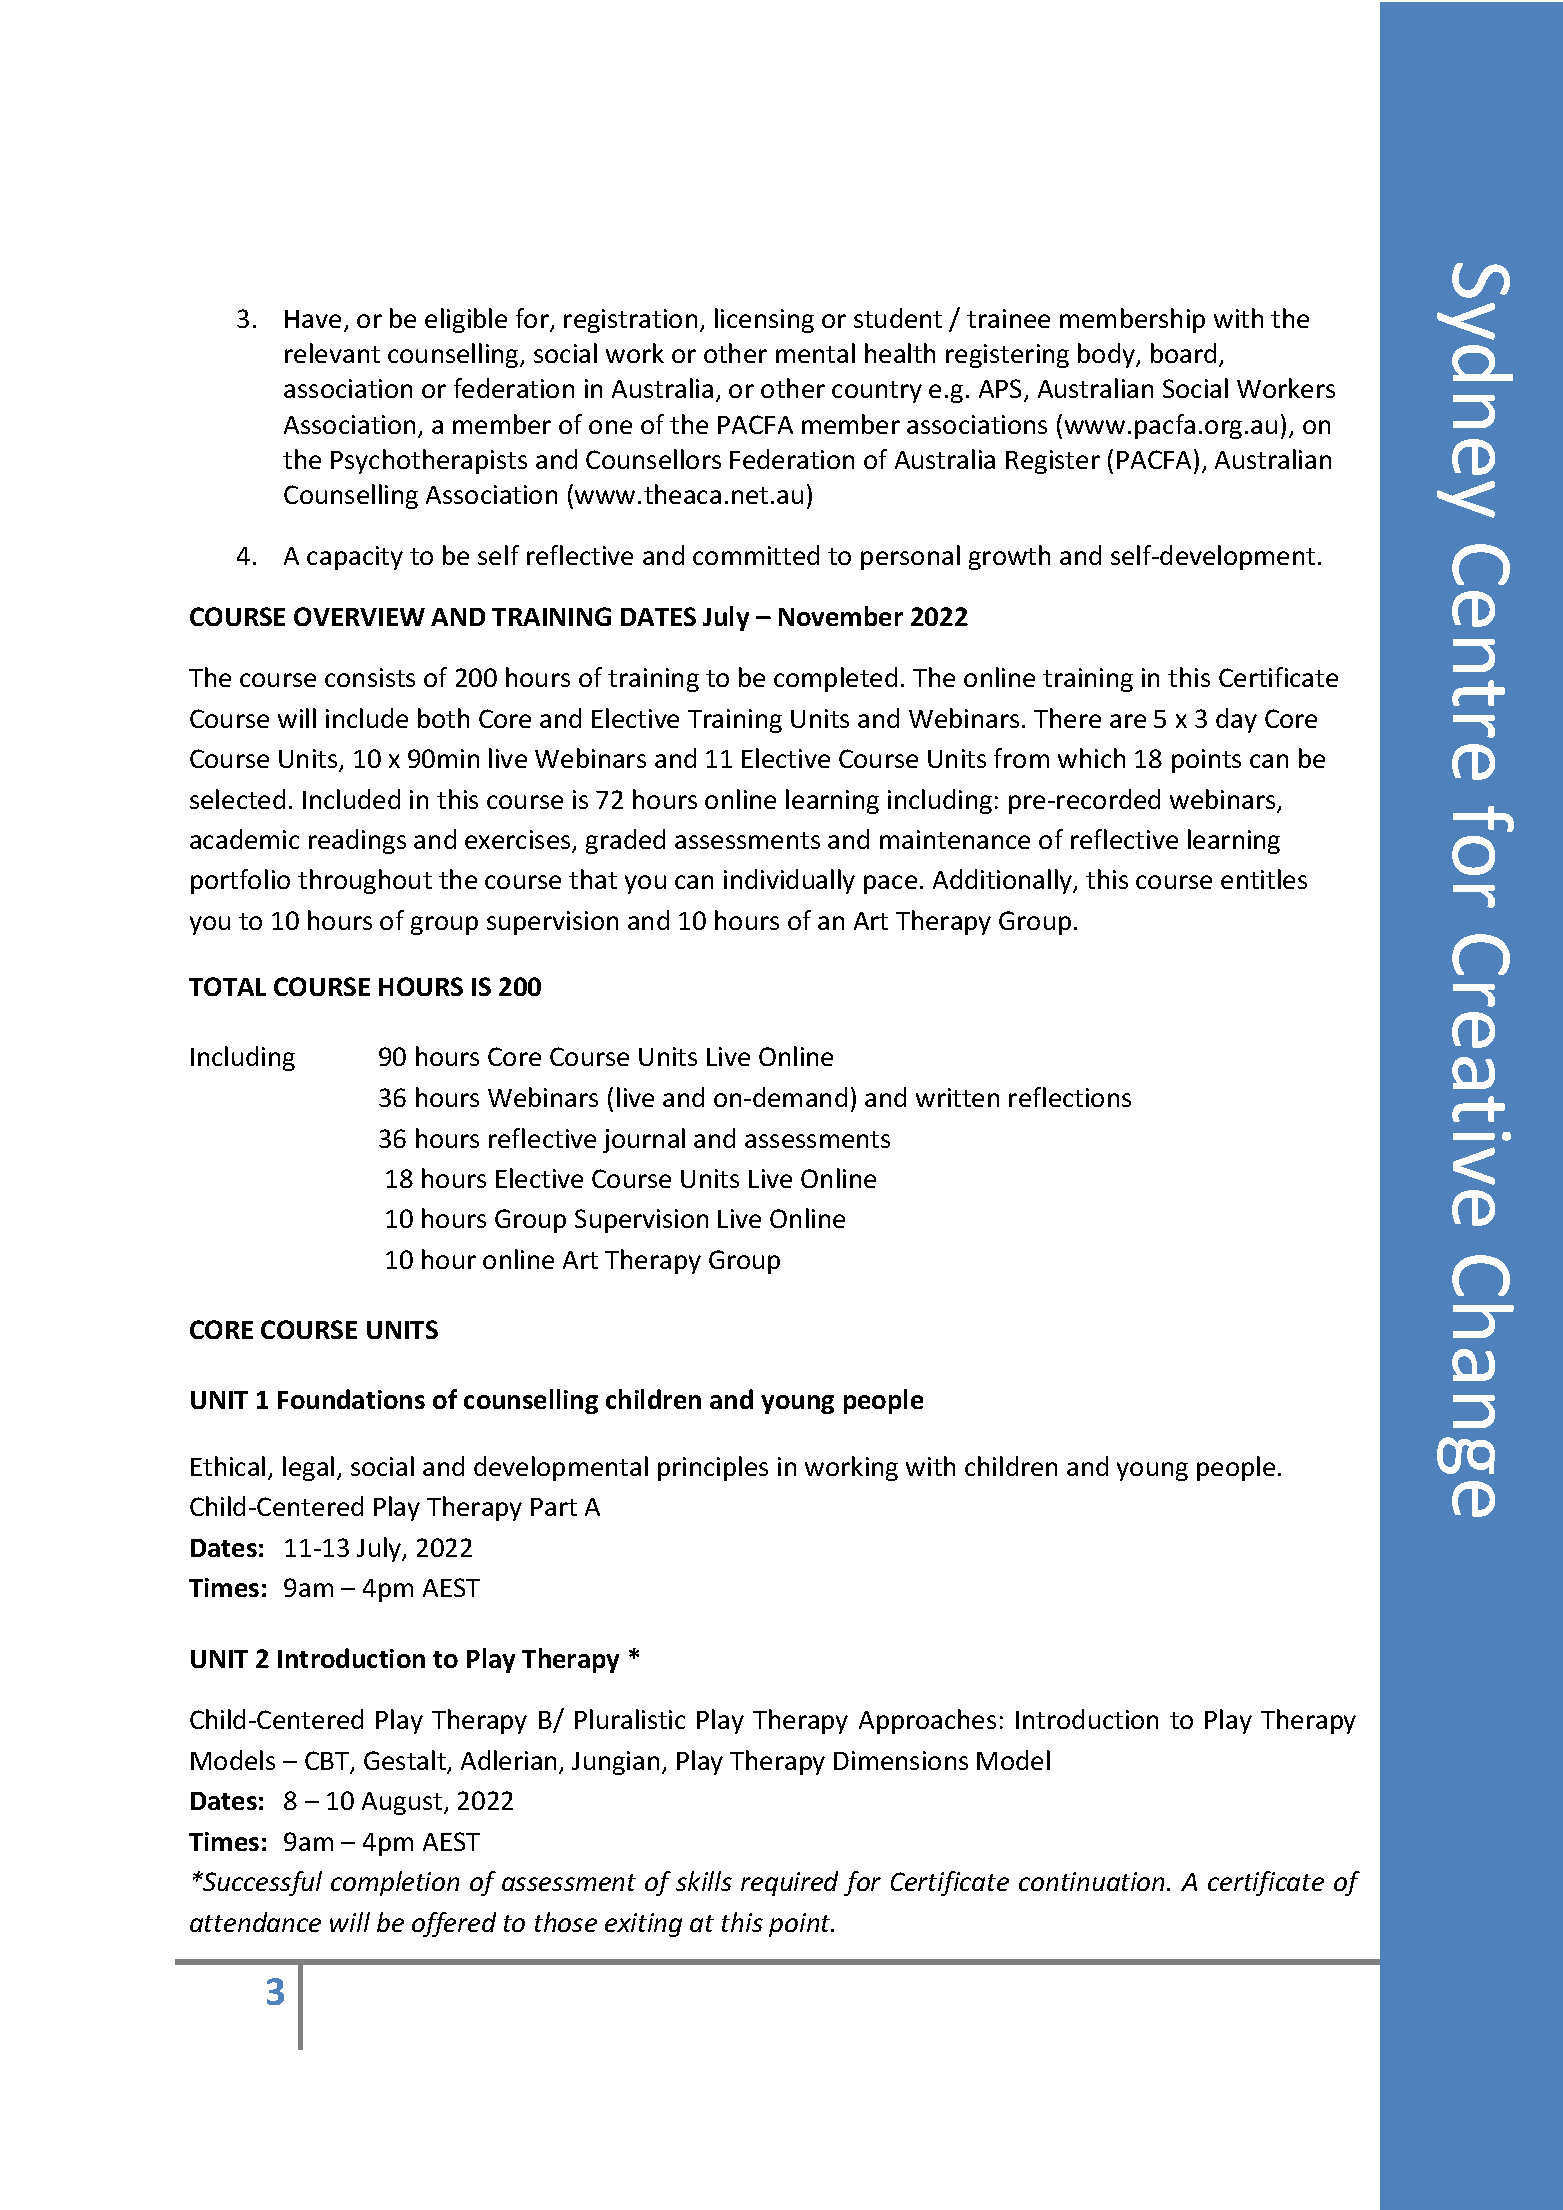  What do you see at coordinates (1107, 355) in the screenshot?
I see `body` at bounding box center [1107, 355].
